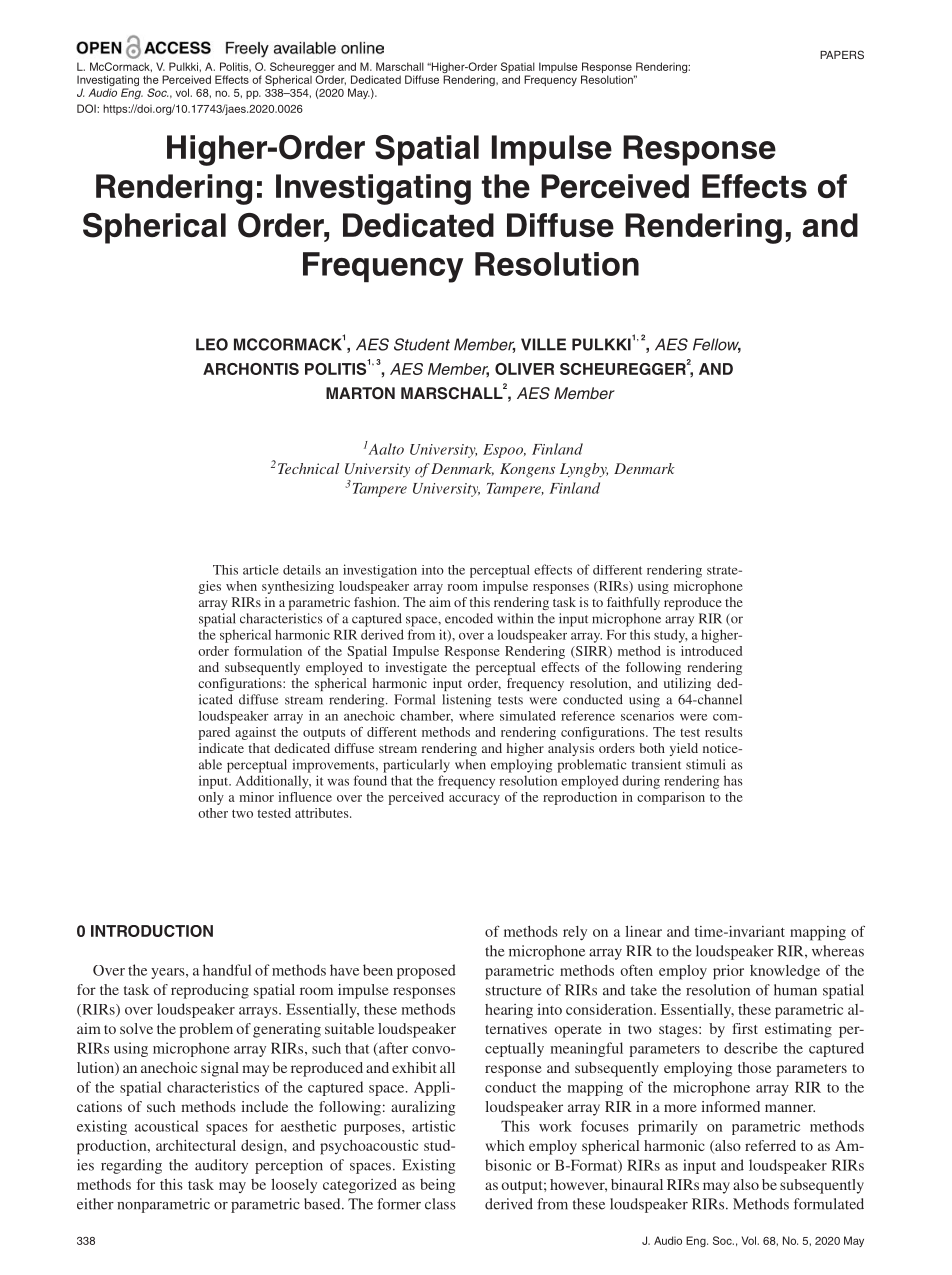 This screenshot has height=1275, width=952. What do you see at coordinates (733, 780) in the screenshot?
I see `has` at bounding box center [733, 780].
